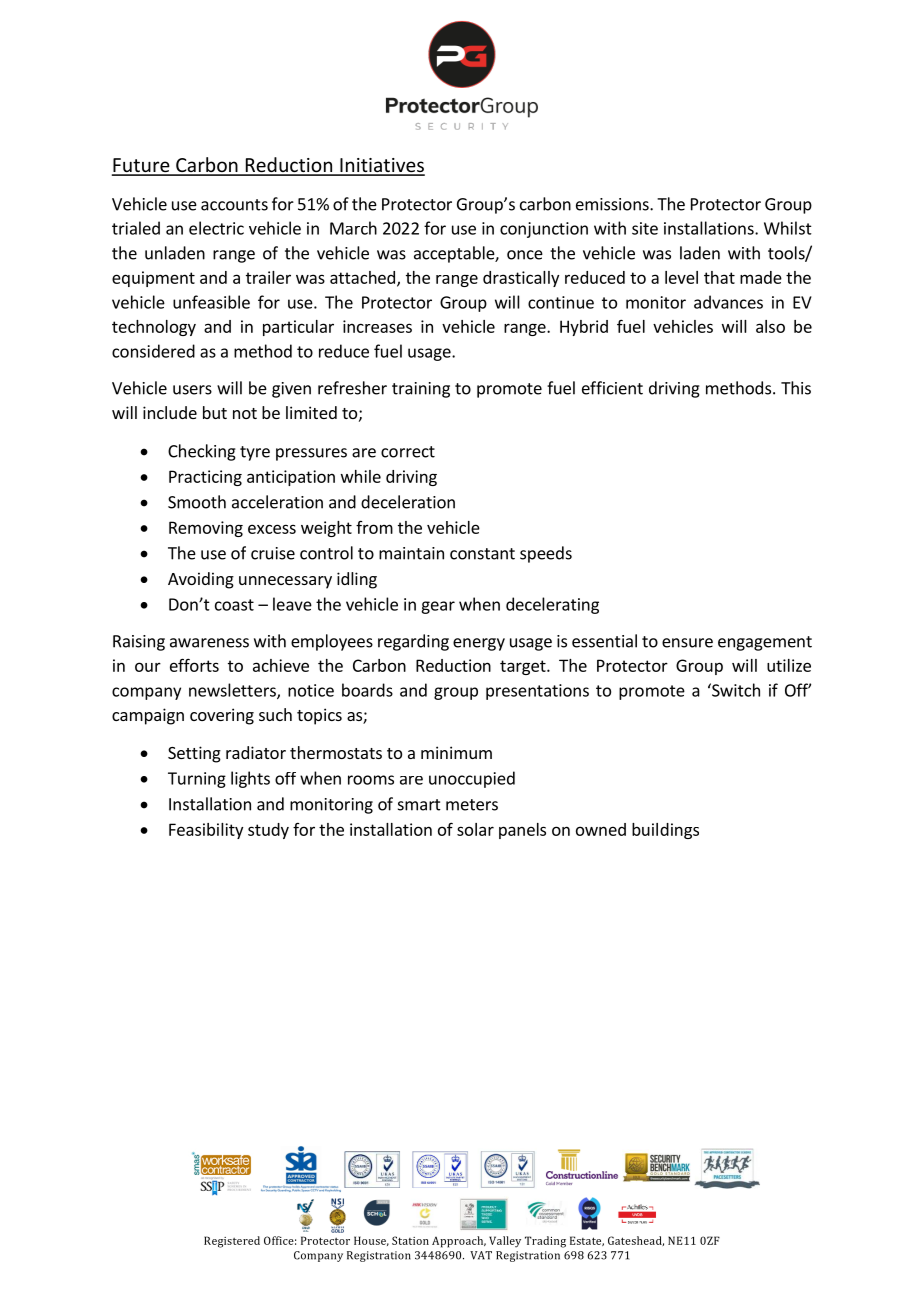 Image resolution: width=924 pixels, height=1308 pixels. Describe the element at coordinates (687, 643) in the page. I see `ensure` at that location.
